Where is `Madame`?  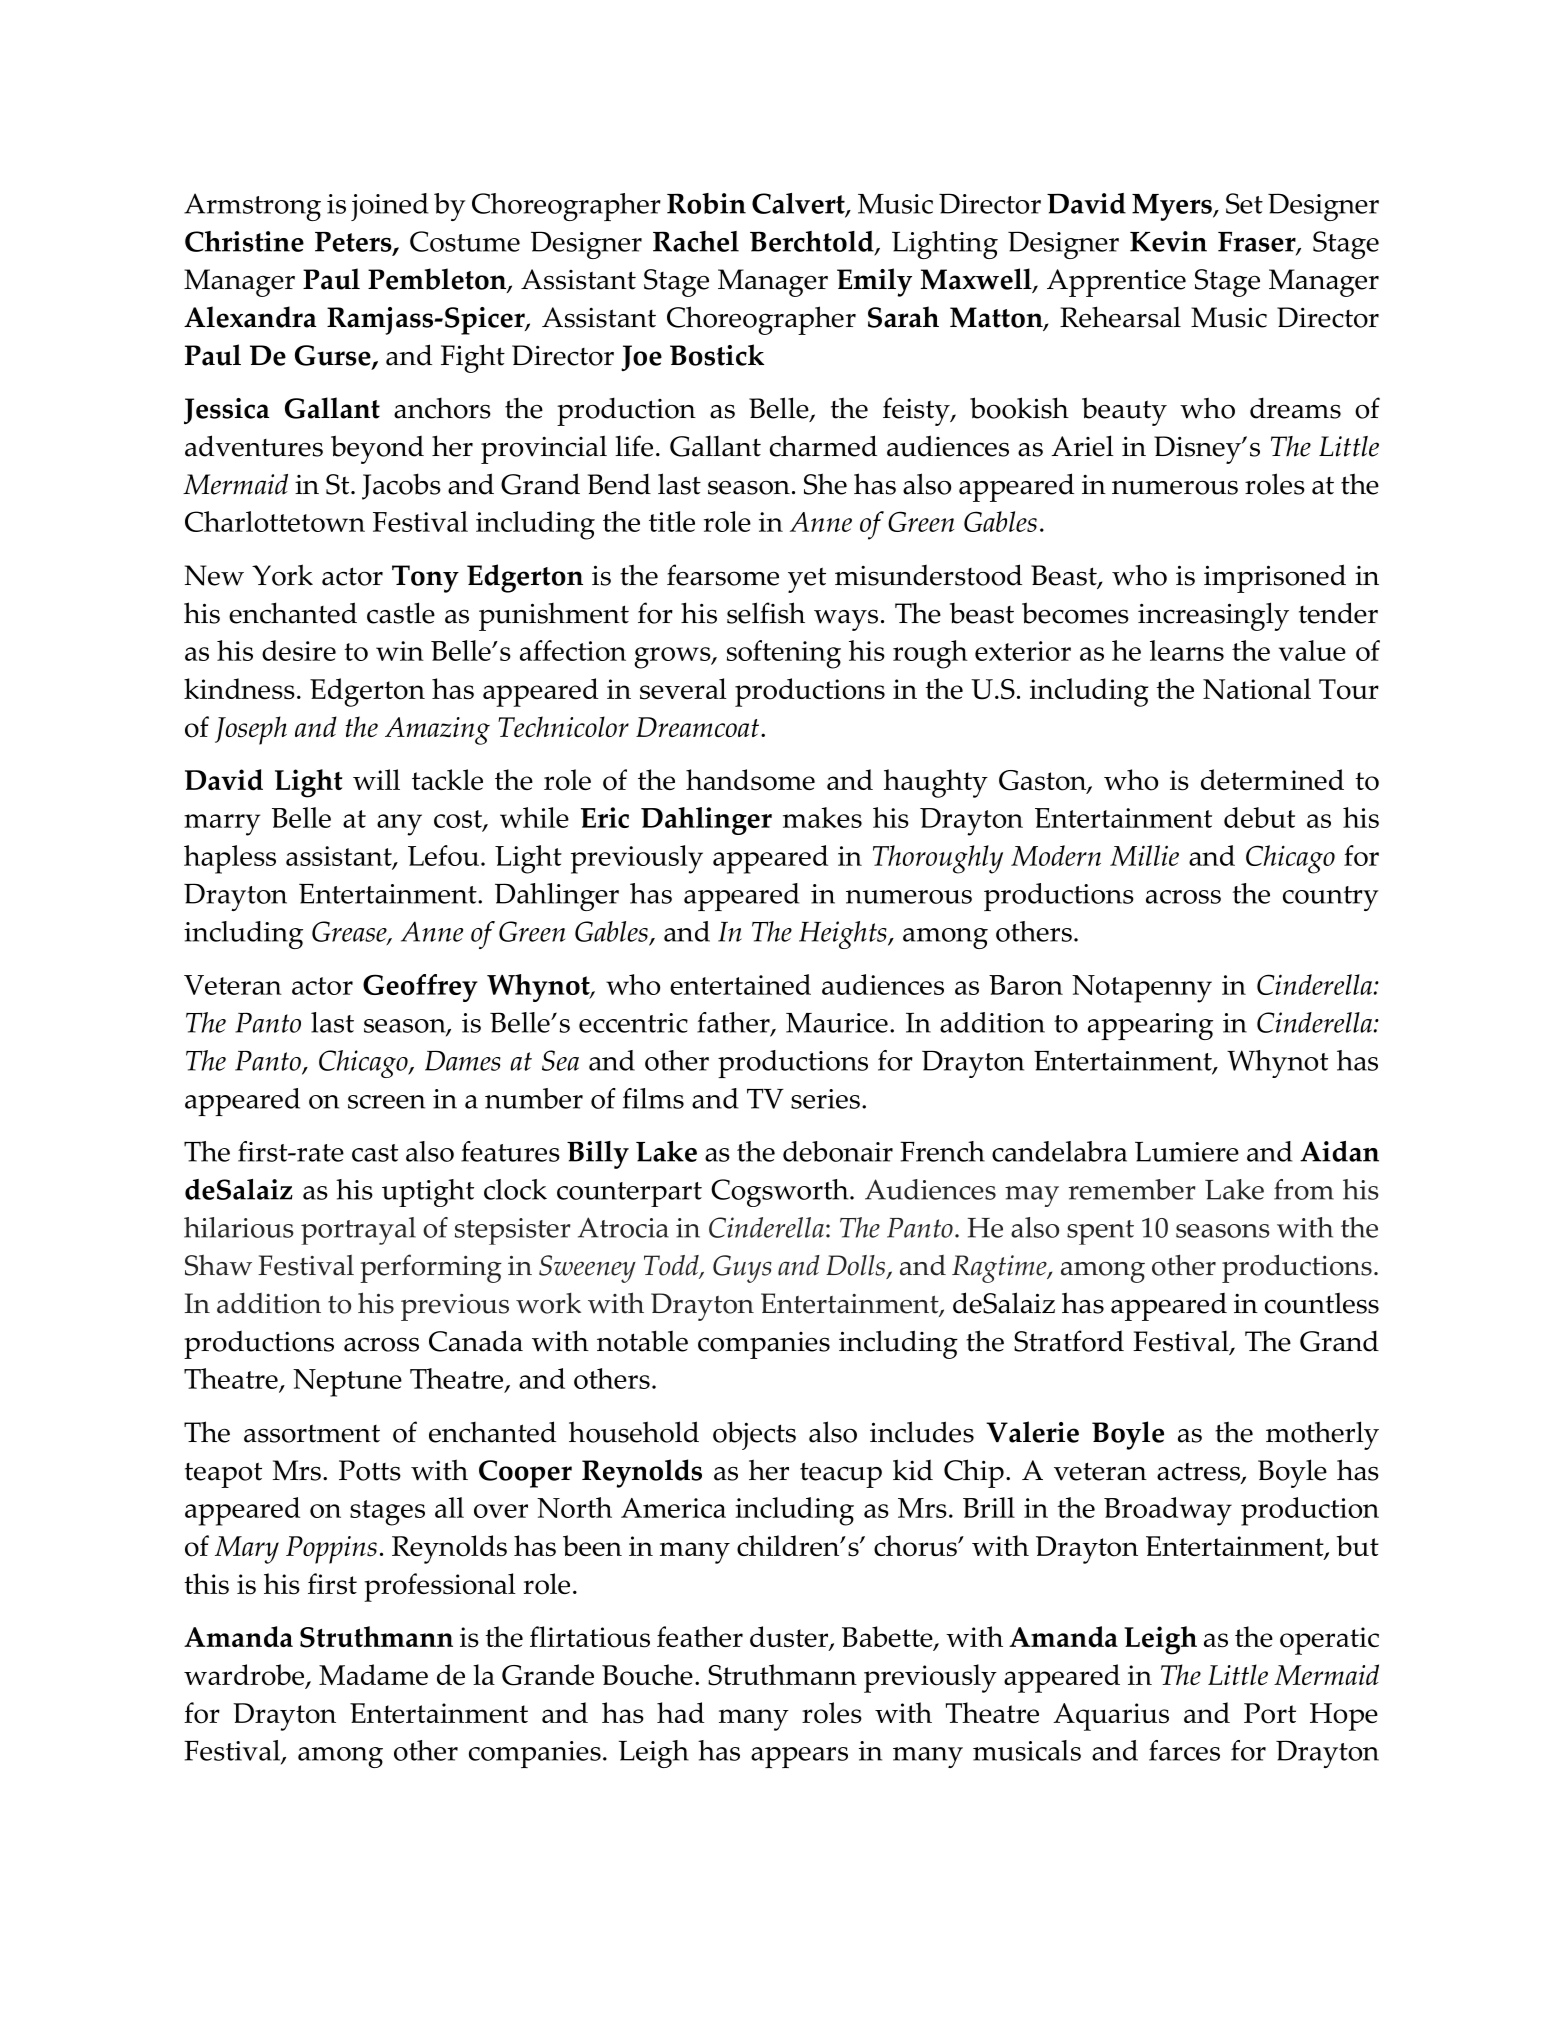 Madame is located at coordinates (373, 1674).
